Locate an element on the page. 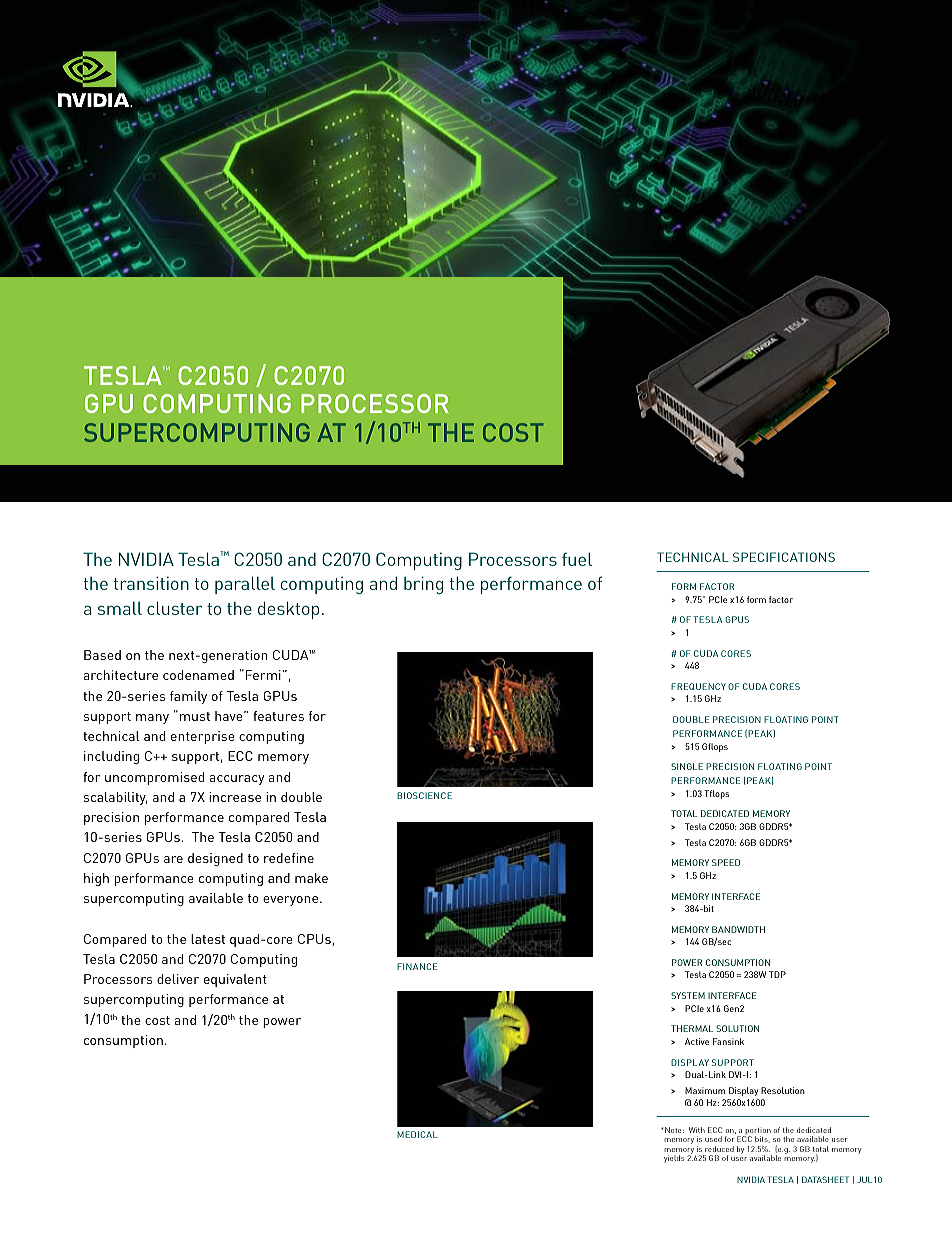  deliver is located at coordinates (178, 979).
